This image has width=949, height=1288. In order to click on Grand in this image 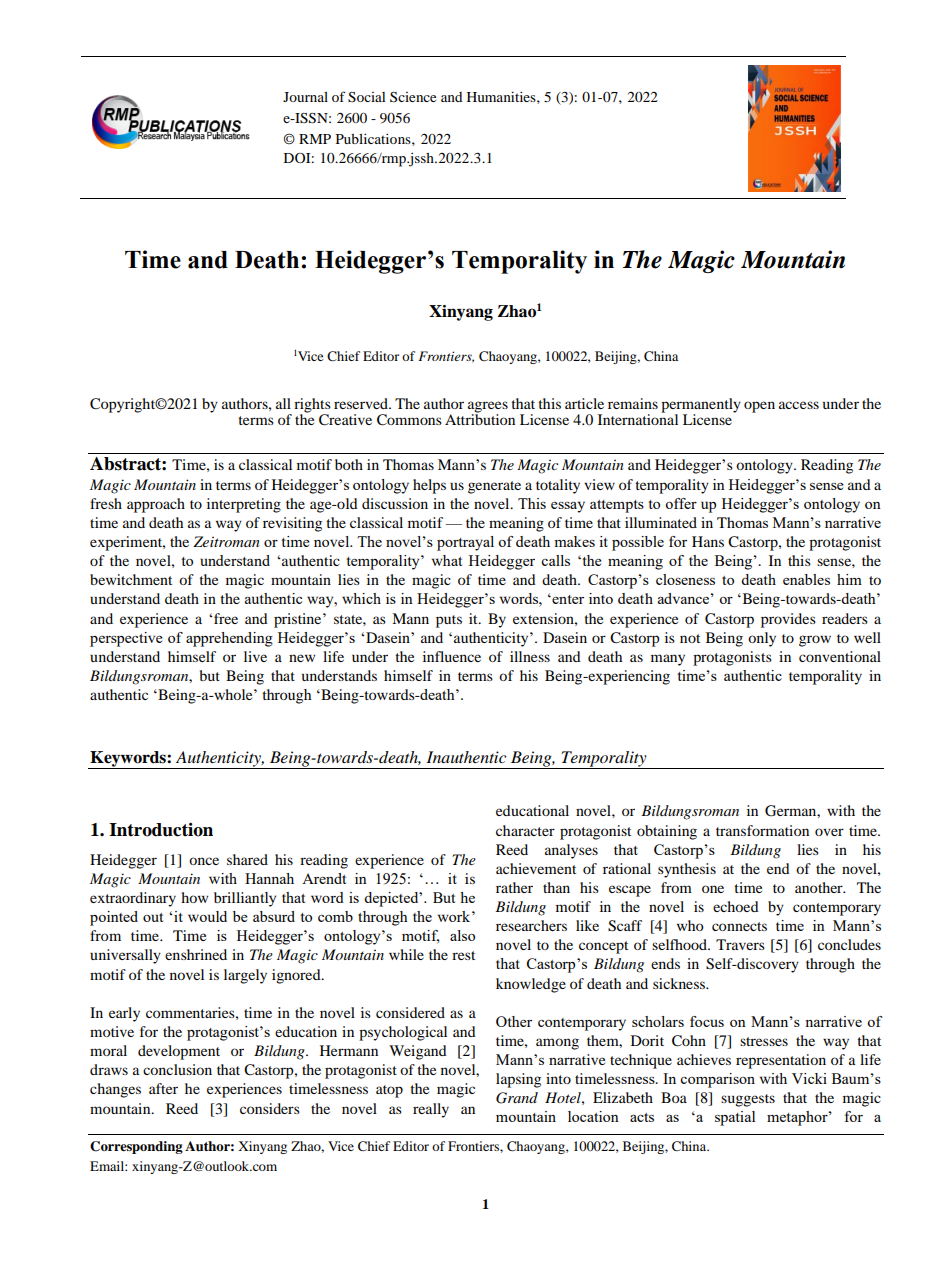, I will do `click(517, 1098)`.
